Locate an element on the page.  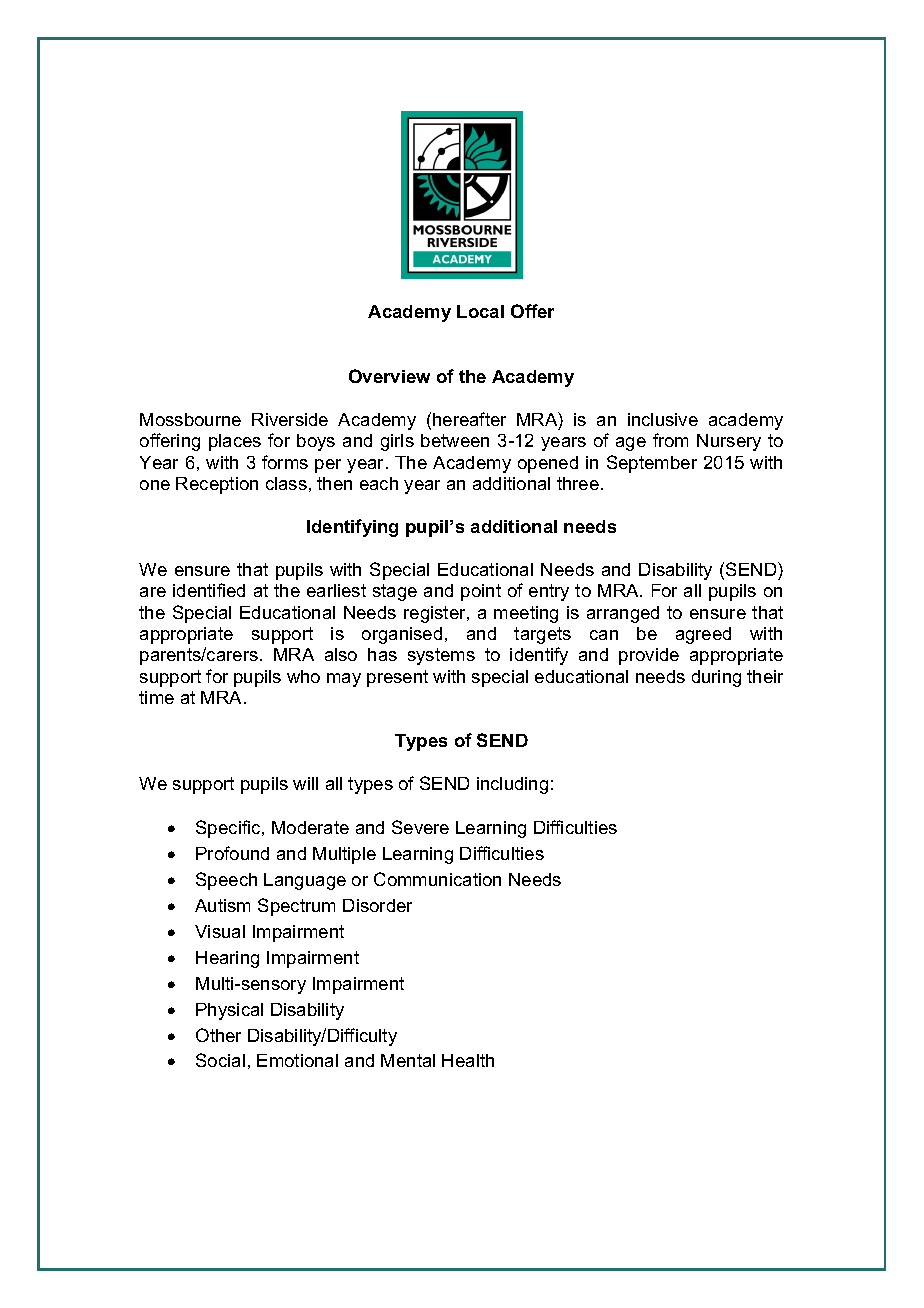
Health is located at coordinates (468, 1060).
